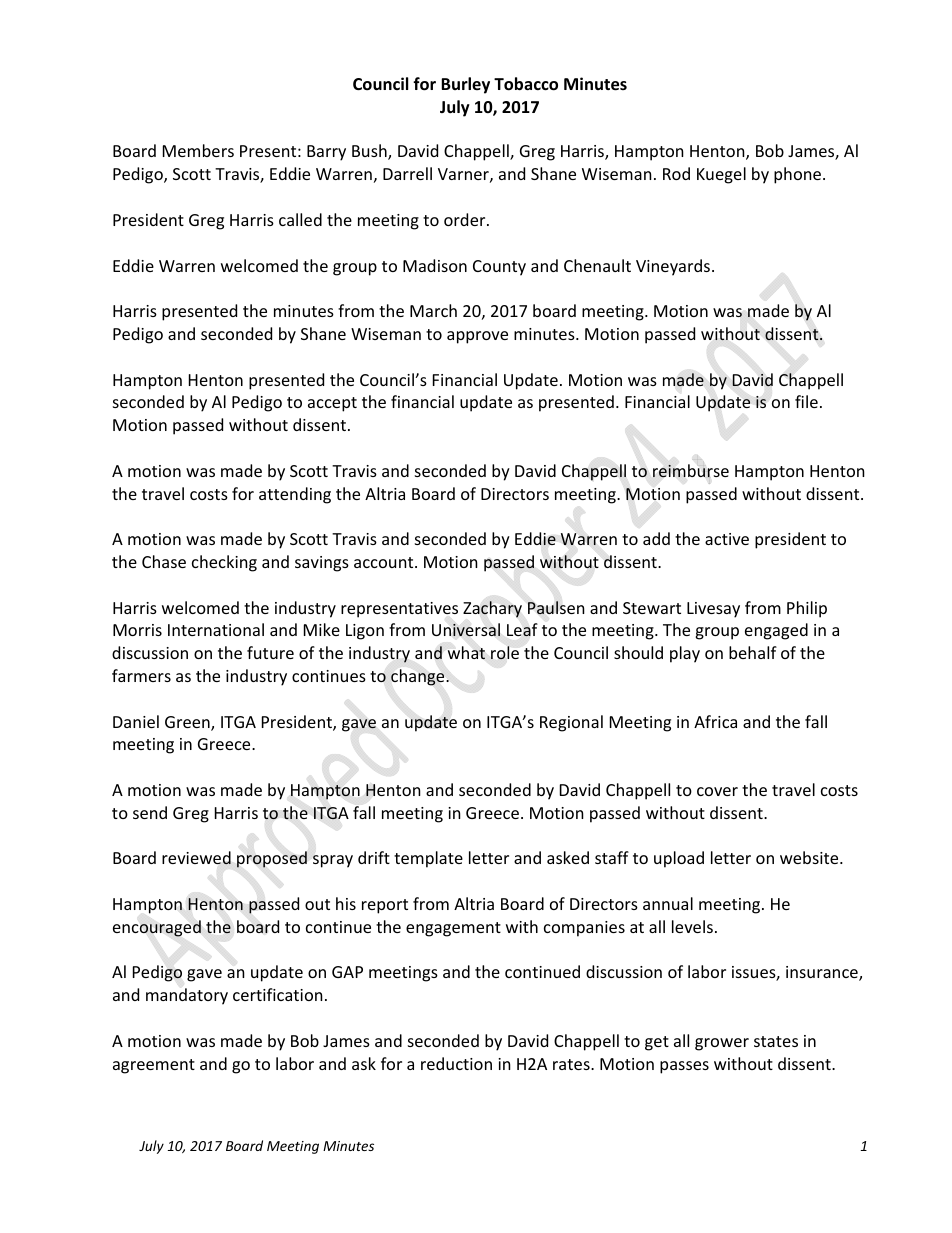 The height and width of the image is (1233, 952). Describe the element at coordinates (456, 1063) in the image. I see `reduction` at that location.
